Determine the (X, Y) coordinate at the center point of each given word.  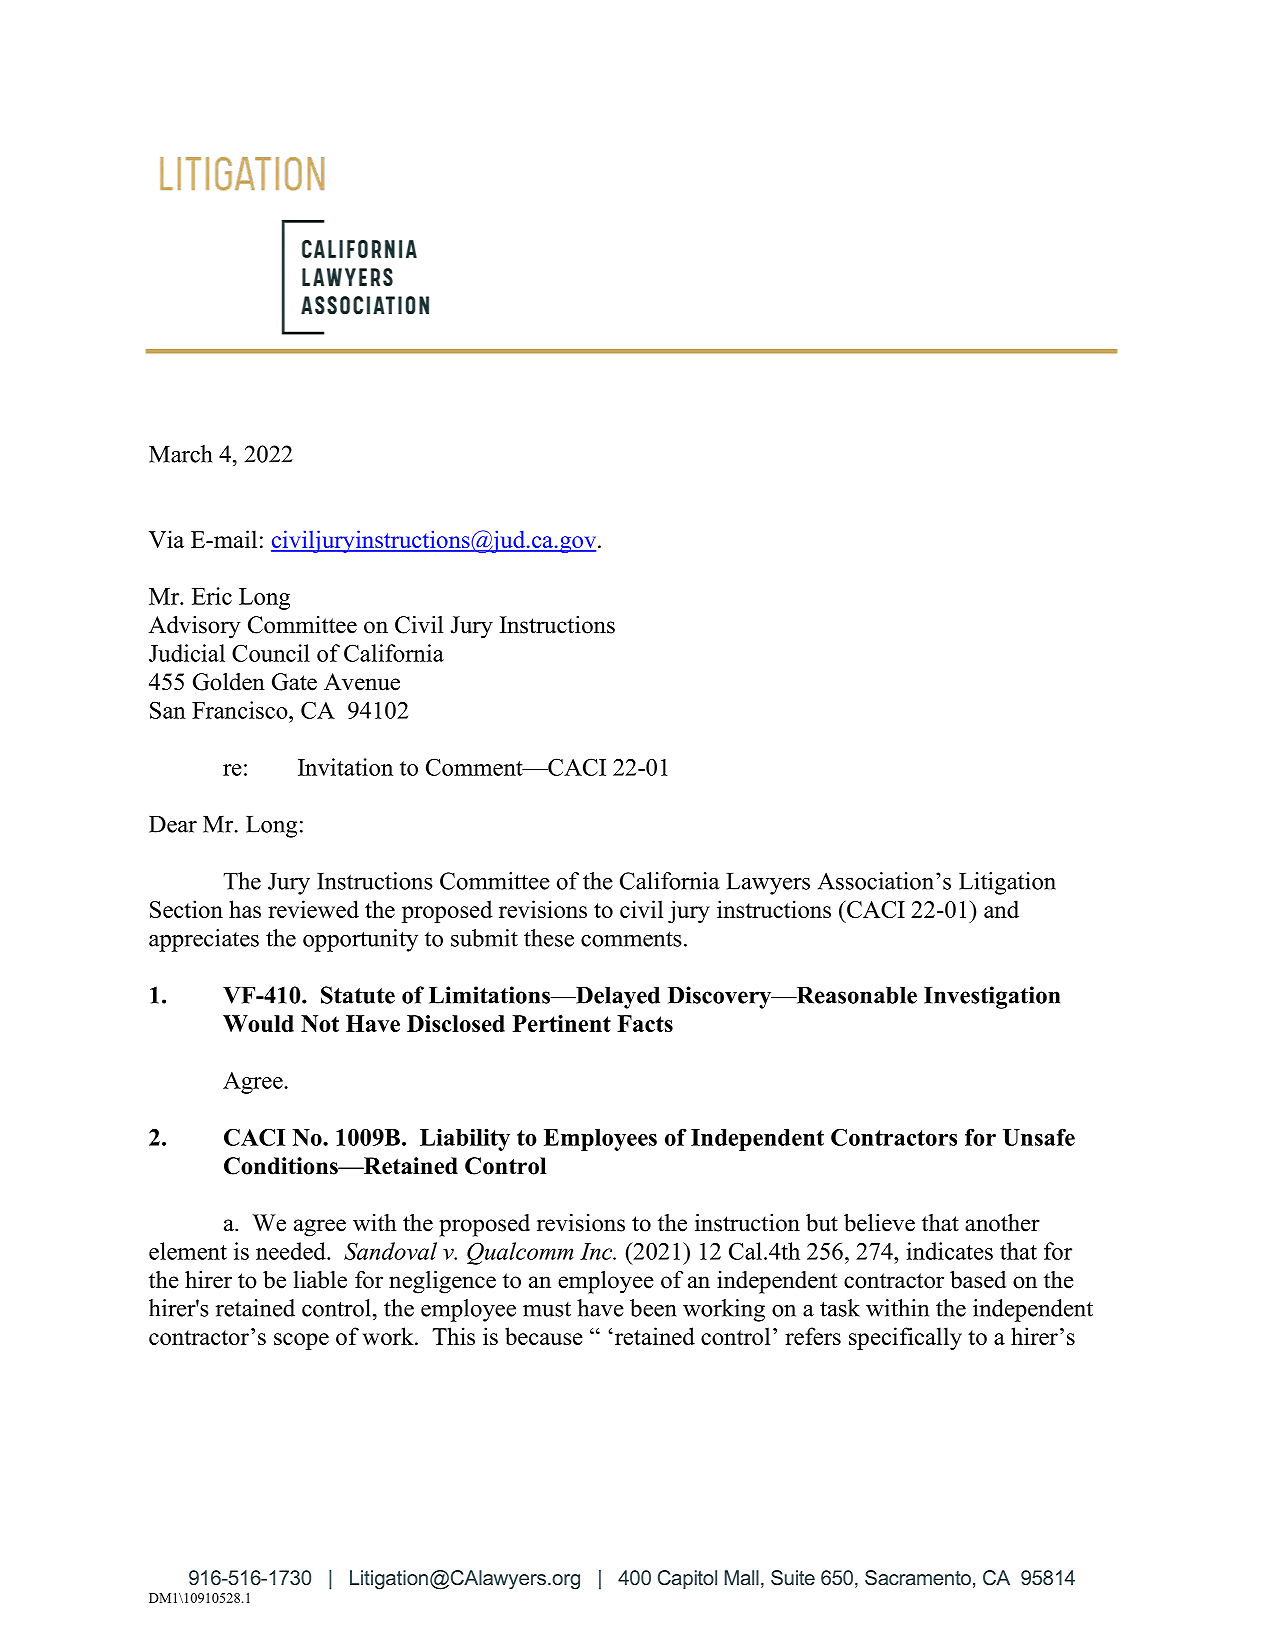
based (978, 1280)
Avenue (362, 682)
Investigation (992, 997)
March (180, 454)
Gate (294, 682)
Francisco (241, 710)
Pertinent (562, 1023)
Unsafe (1039, 1137)
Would (258, 1023)
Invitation (345, 767)
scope (301, 1341)
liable (320, 1280)
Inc (597, 1251)
